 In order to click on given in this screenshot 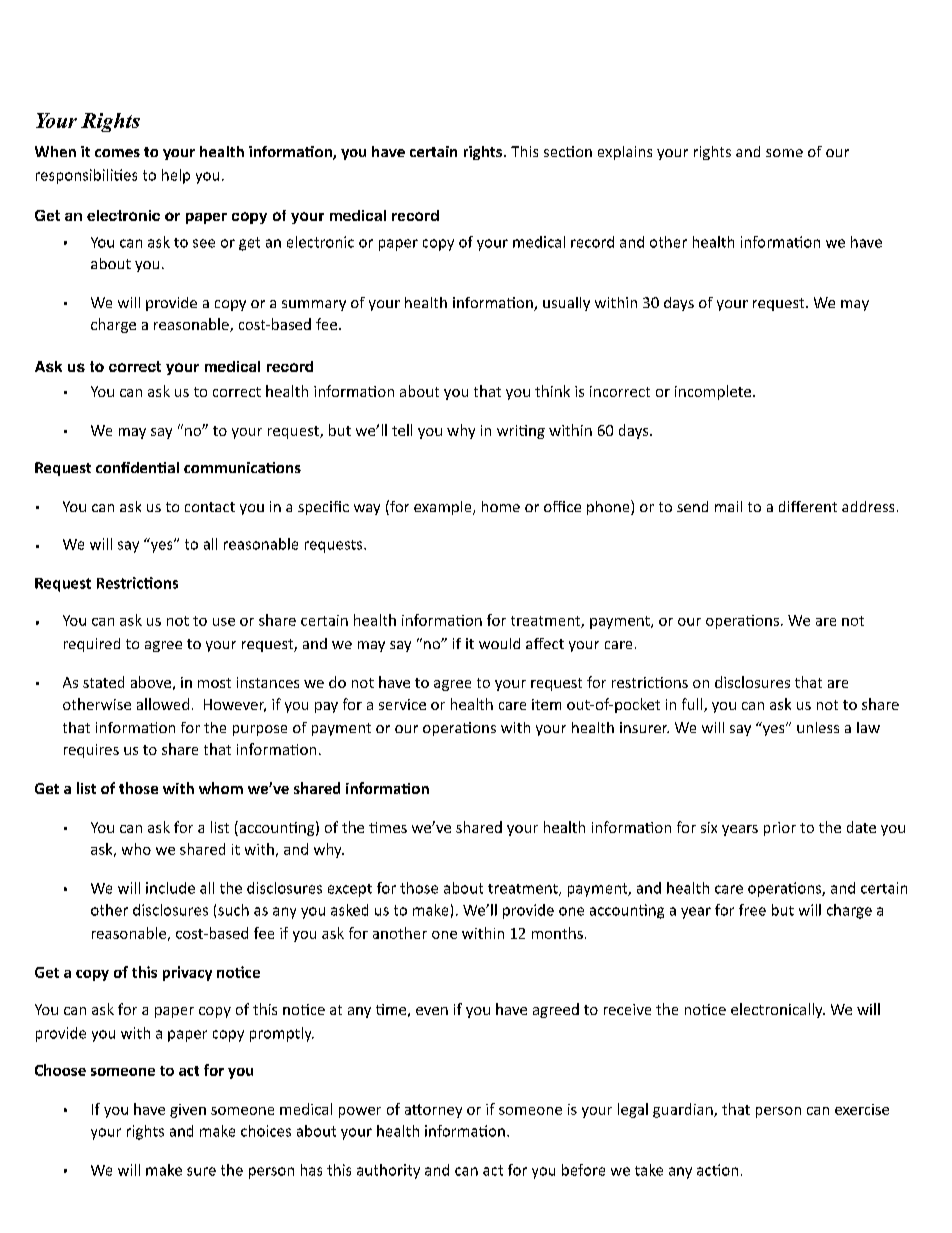, I will do `click(188, 1111)`.
